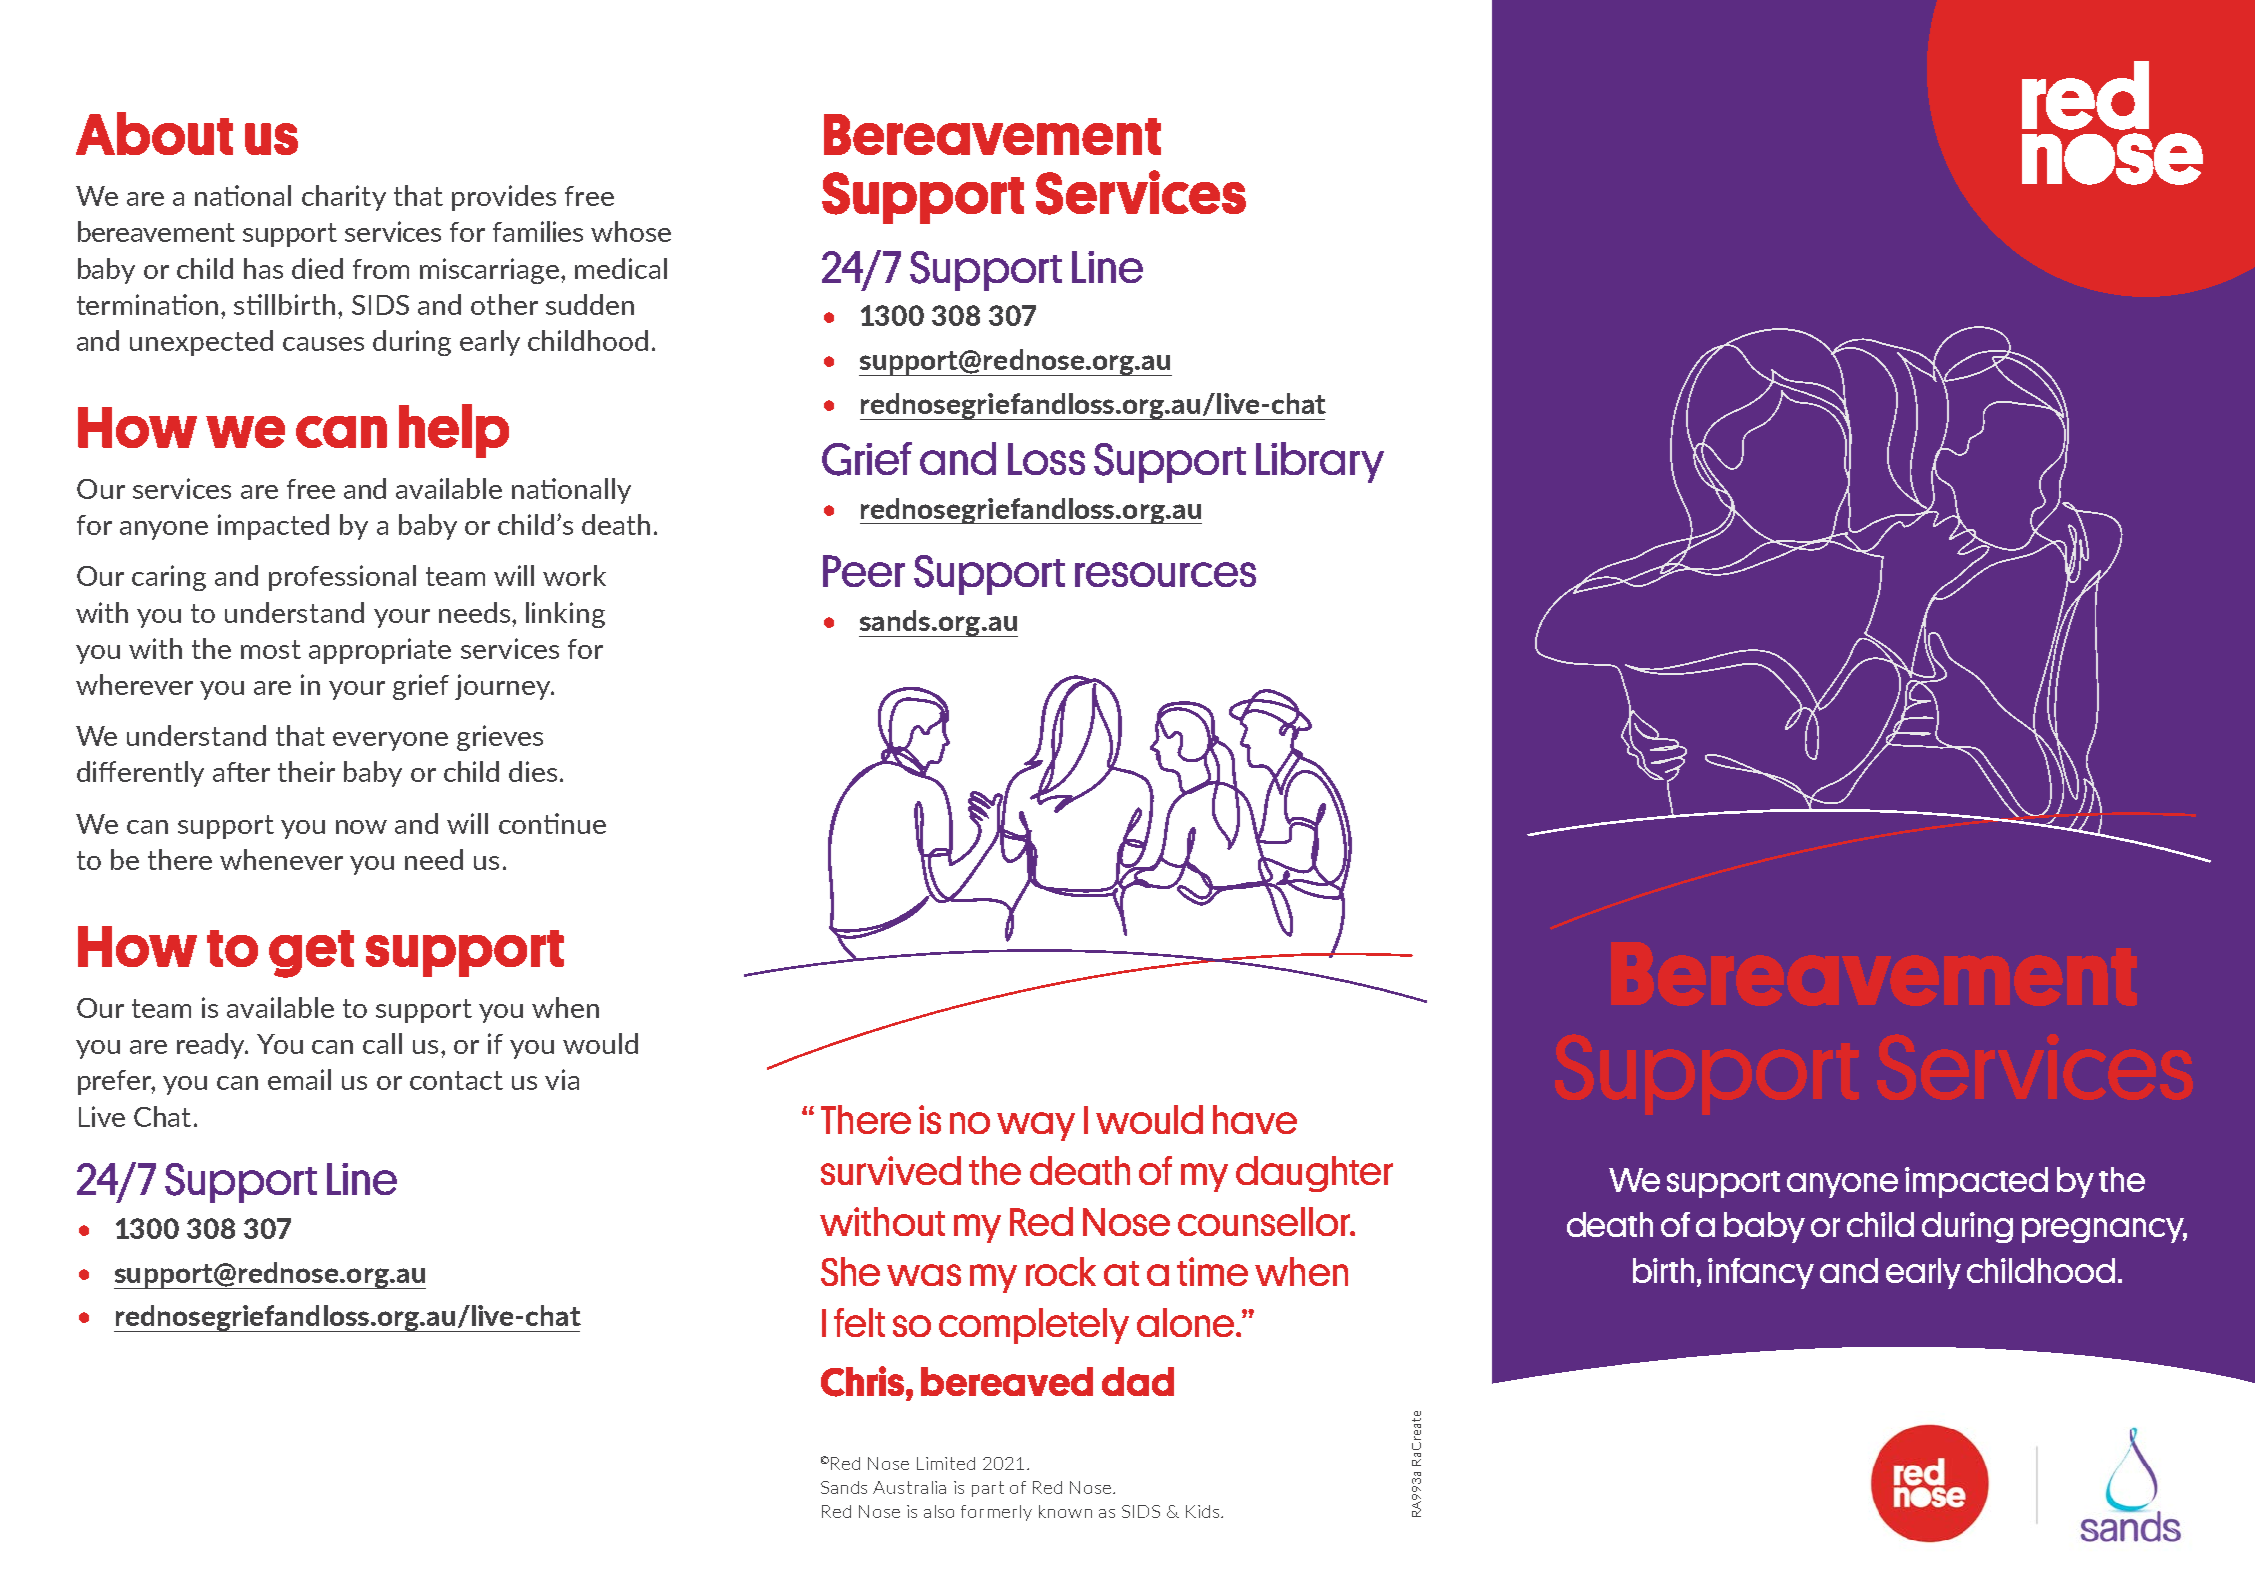 This screenshot has height=1594, width=2255. I want to click on Library, so click(1320, 462).
